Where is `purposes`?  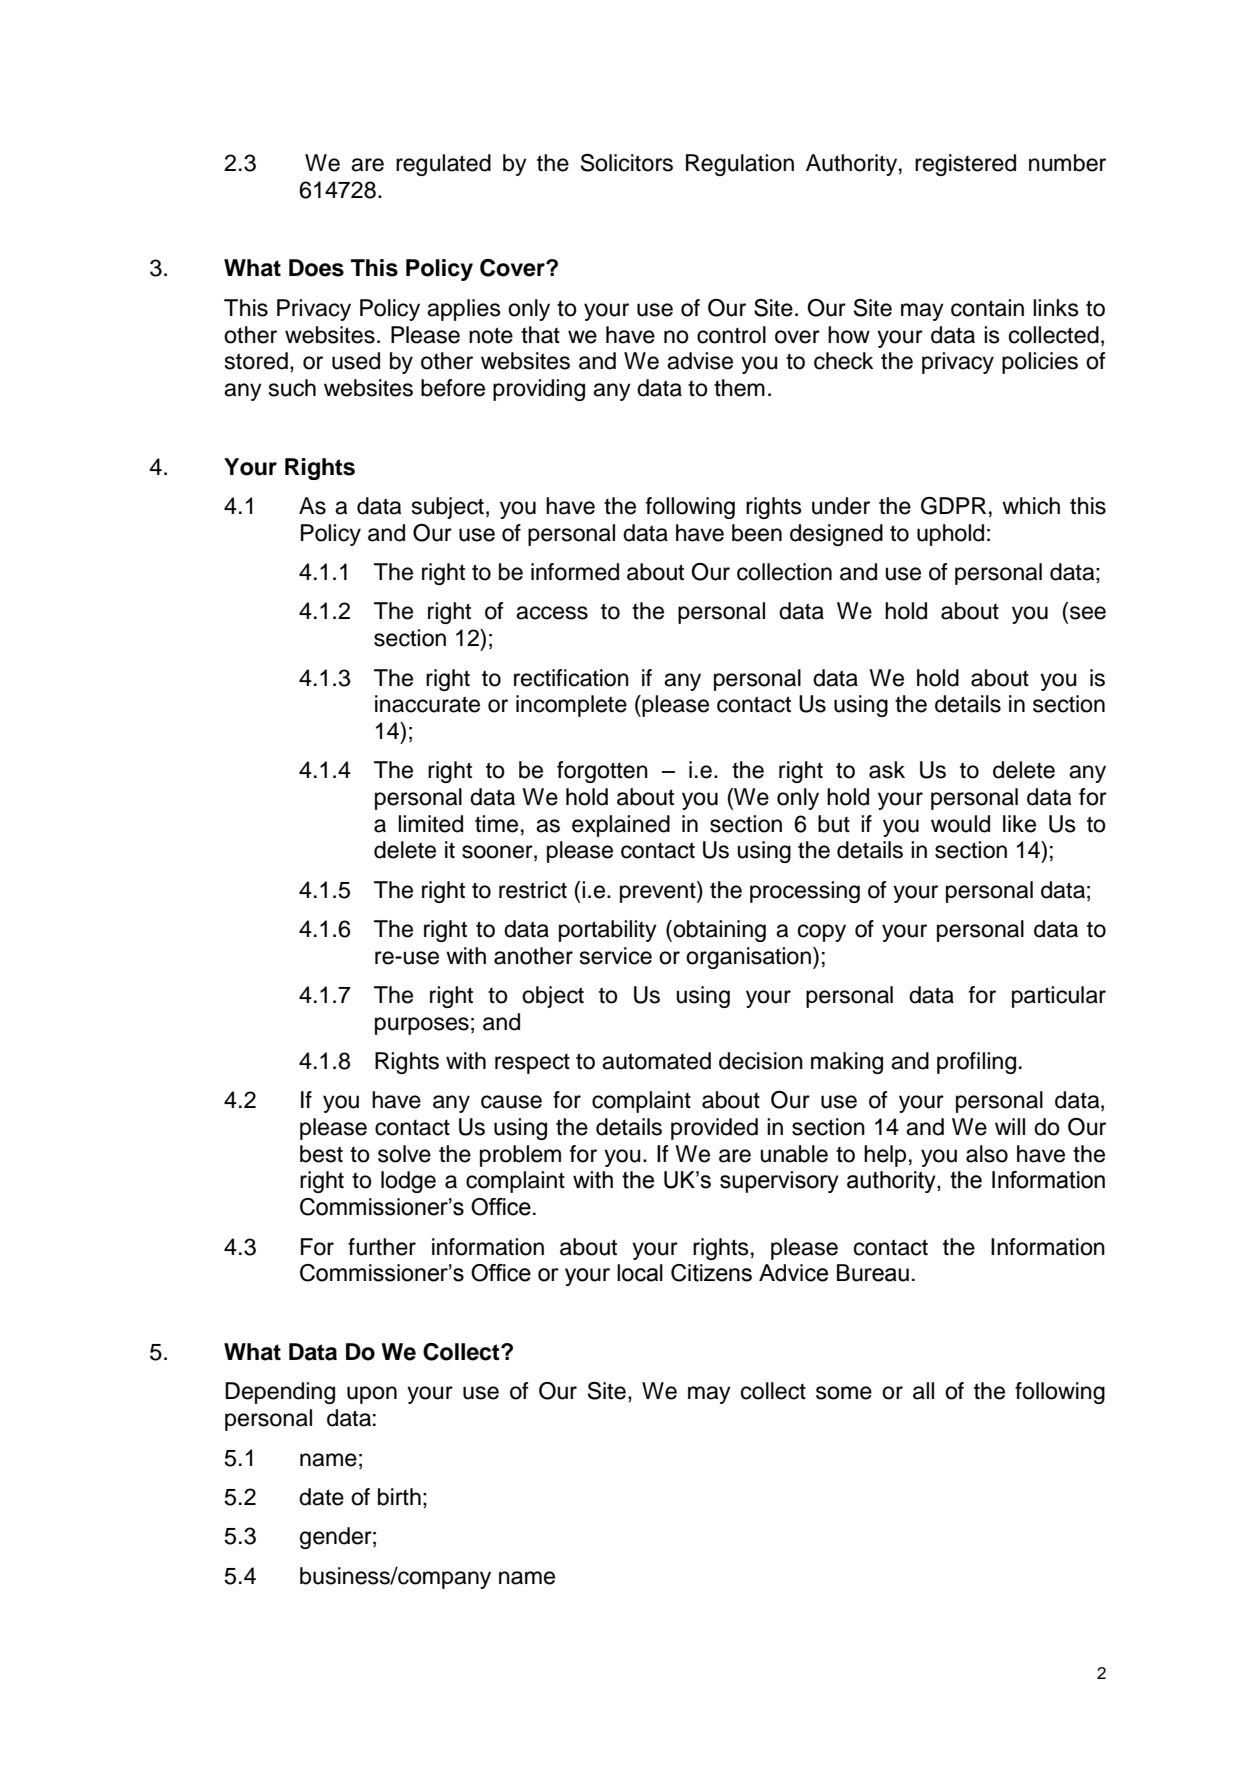
purposes is located at coordinates (422, 1026).
